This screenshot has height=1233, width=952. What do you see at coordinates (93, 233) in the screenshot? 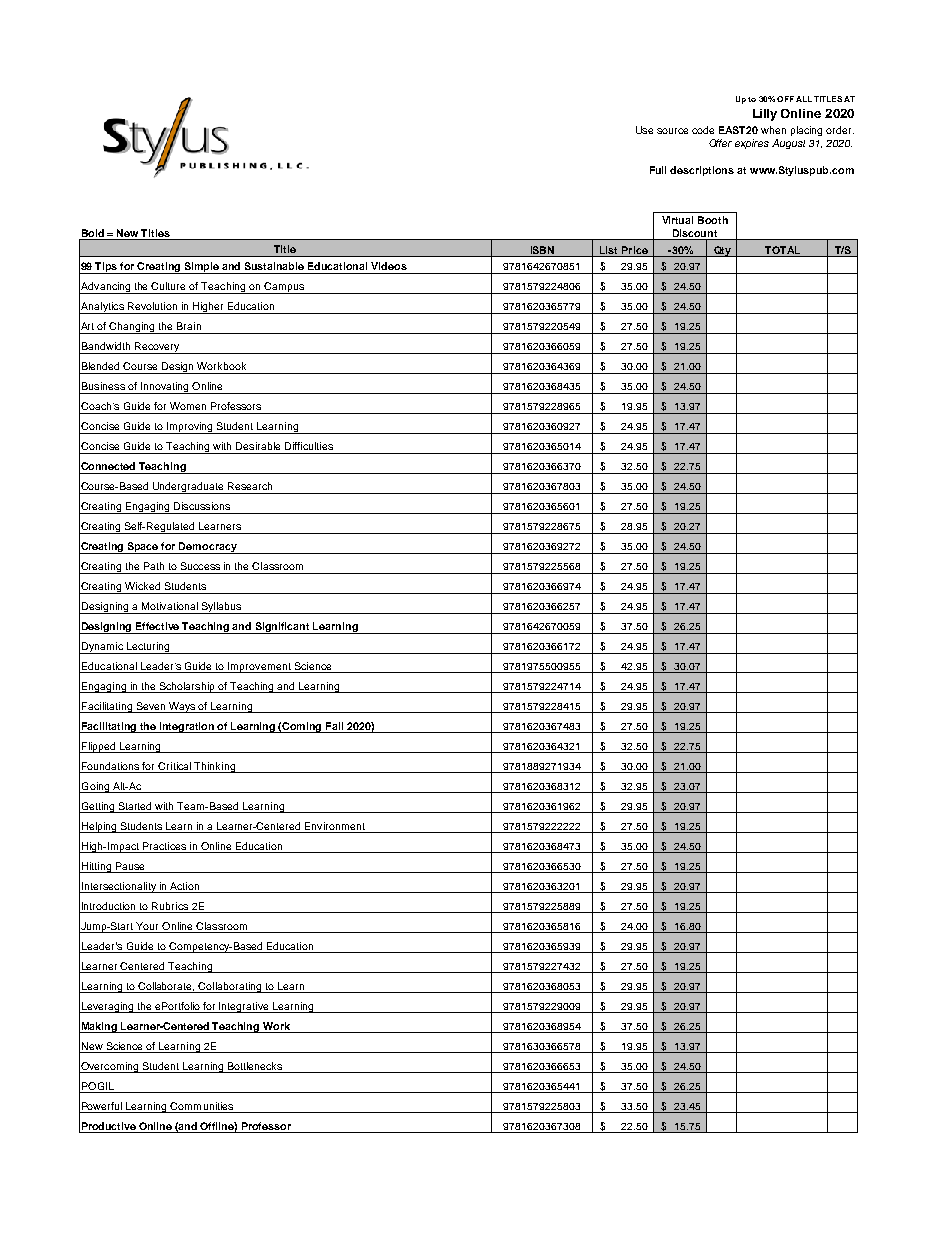
I see `Bold` at bounding box center [93, 233].
